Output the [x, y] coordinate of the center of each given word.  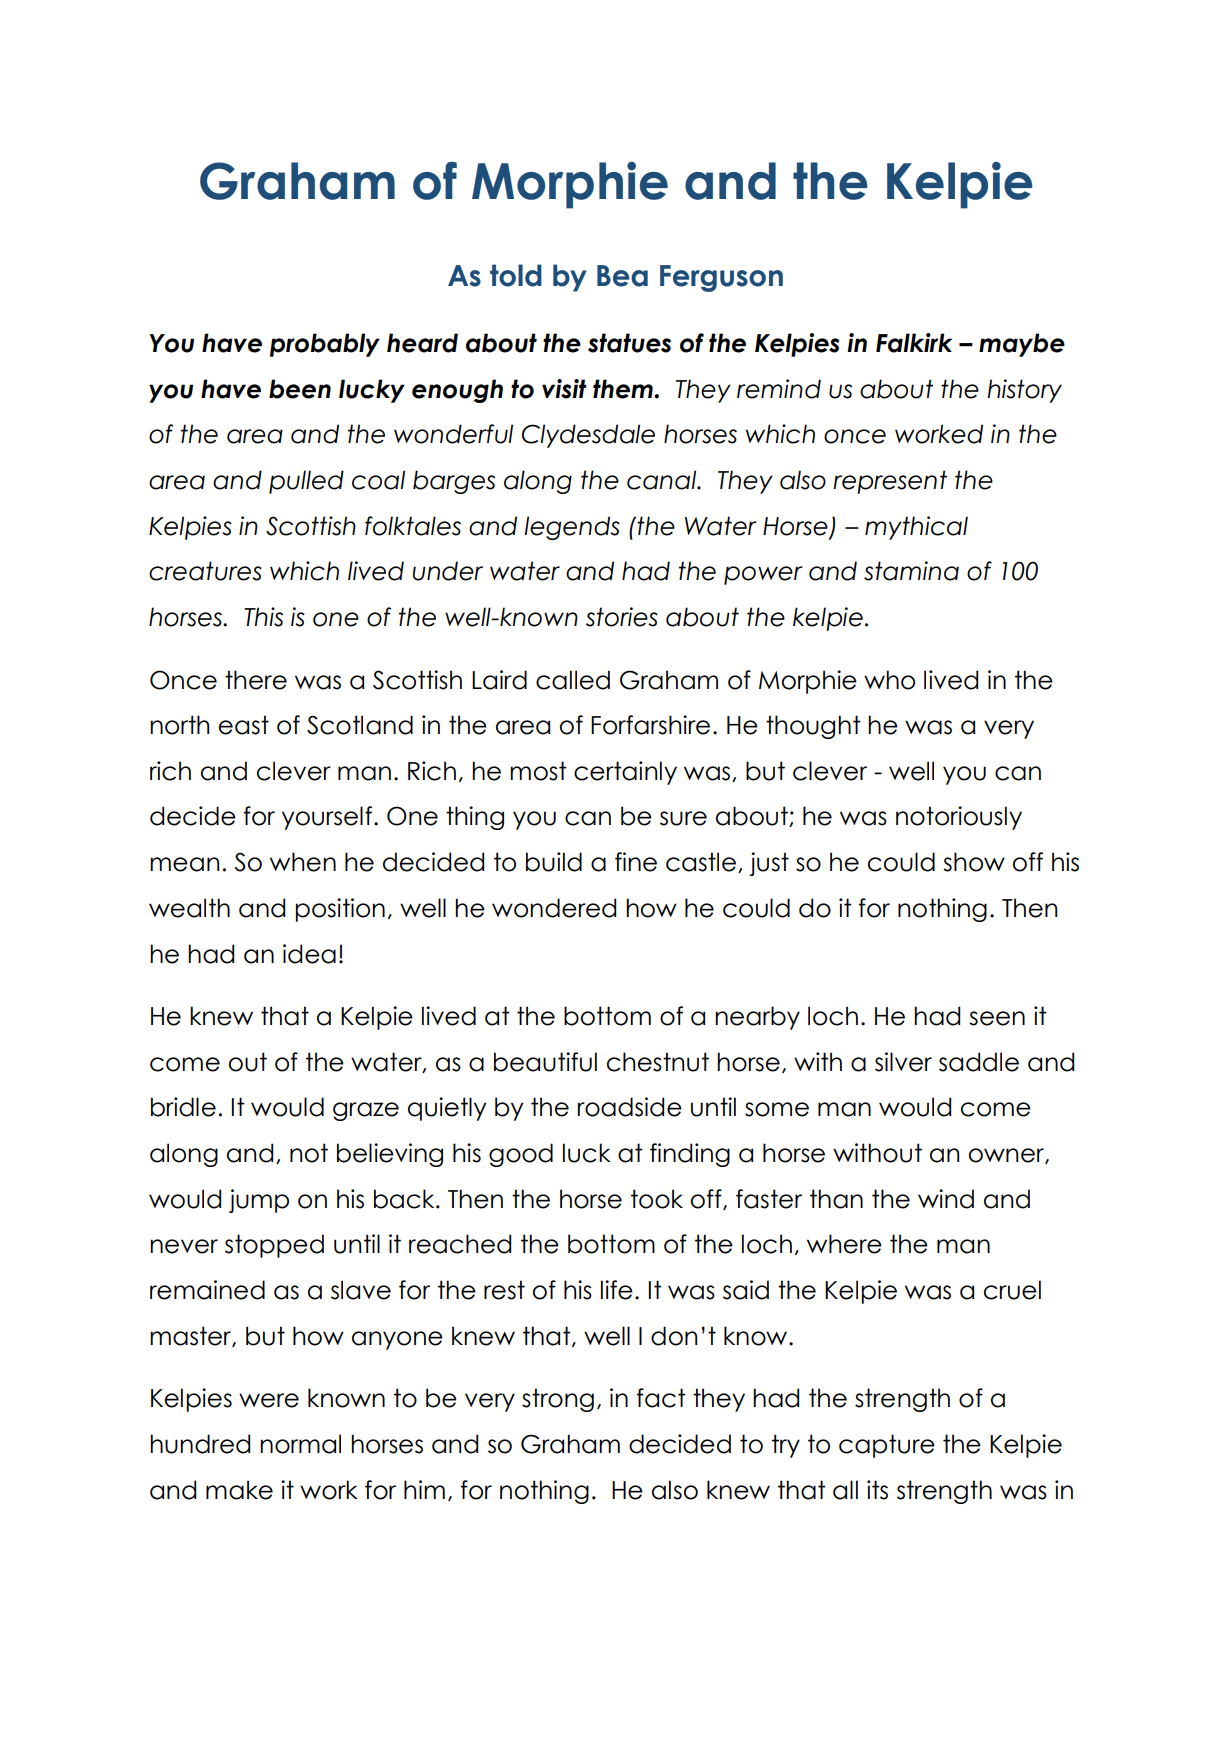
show [974, 862]
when [303, 862]
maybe [1022, 345]
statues [629, 343]
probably [325, 345]
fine [636, 862]
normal [300, 1444]
